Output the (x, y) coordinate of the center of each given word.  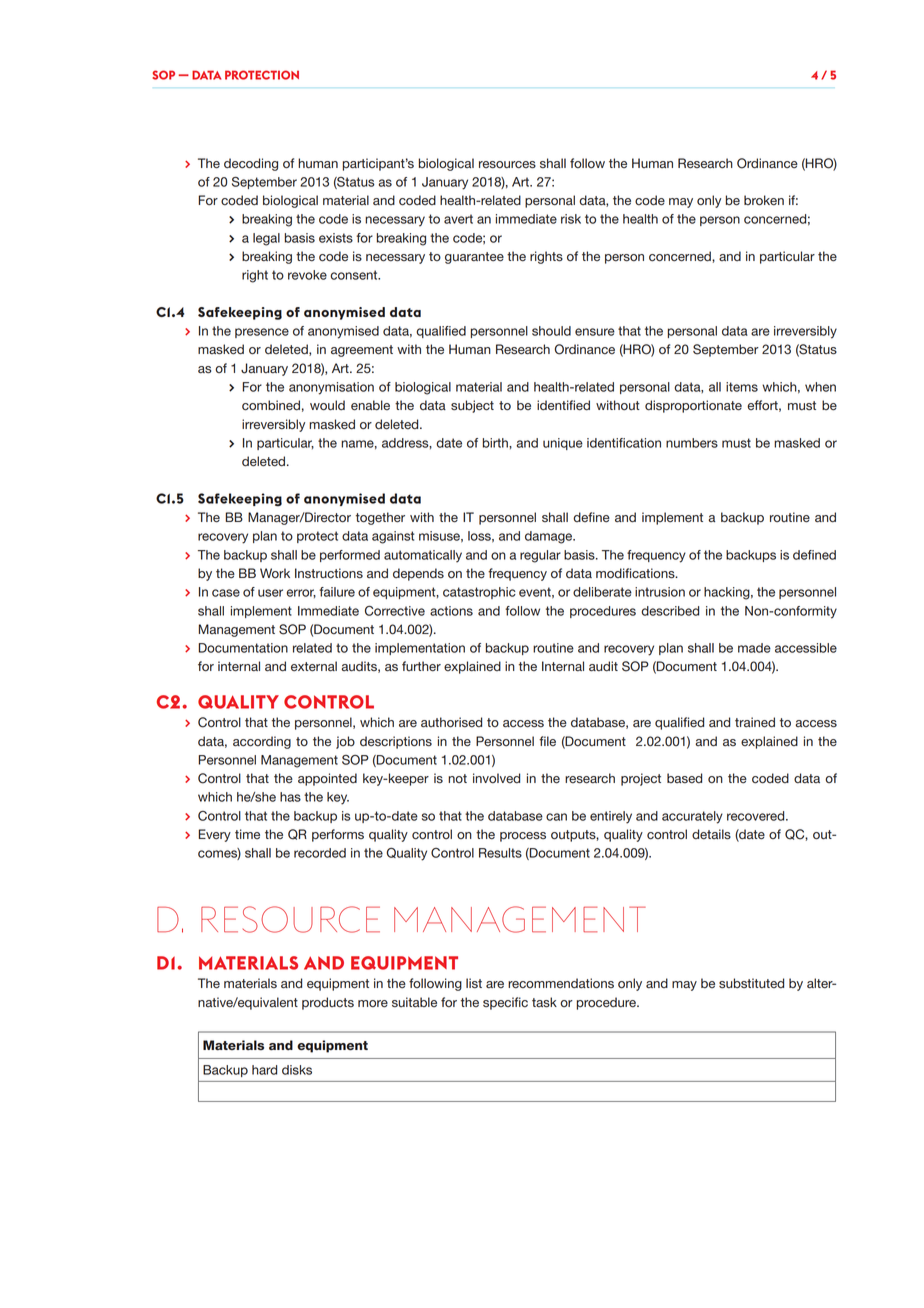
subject (472, 406)
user (270, 593)
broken (764, 200)
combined (271, 405)
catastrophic (479, 593)
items (742, 387)
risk (571, 219)
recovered (757, 816)
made (754, 648)
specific (505, 1003)
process (523, 837)
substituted (751, 983)
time (247, 834)
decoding (251, 164)
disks (297, 1070)
